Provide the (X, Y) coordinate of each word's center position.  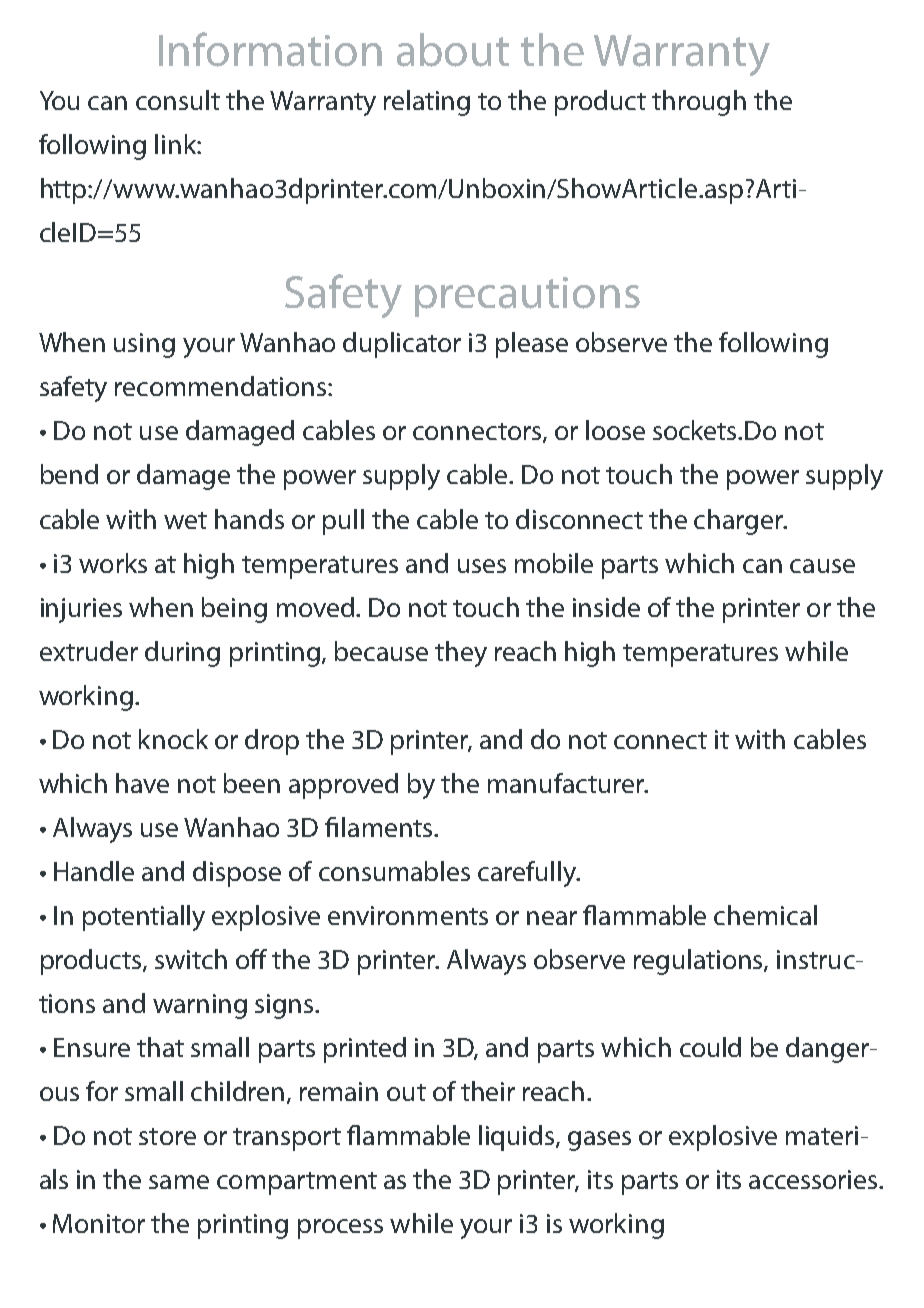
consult (178, 100)
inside (606, 607)
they (461, 654)
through (699, 103)
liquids (518, 1138)
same (179, 1182)
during (182, 654)
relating (427, 103)
